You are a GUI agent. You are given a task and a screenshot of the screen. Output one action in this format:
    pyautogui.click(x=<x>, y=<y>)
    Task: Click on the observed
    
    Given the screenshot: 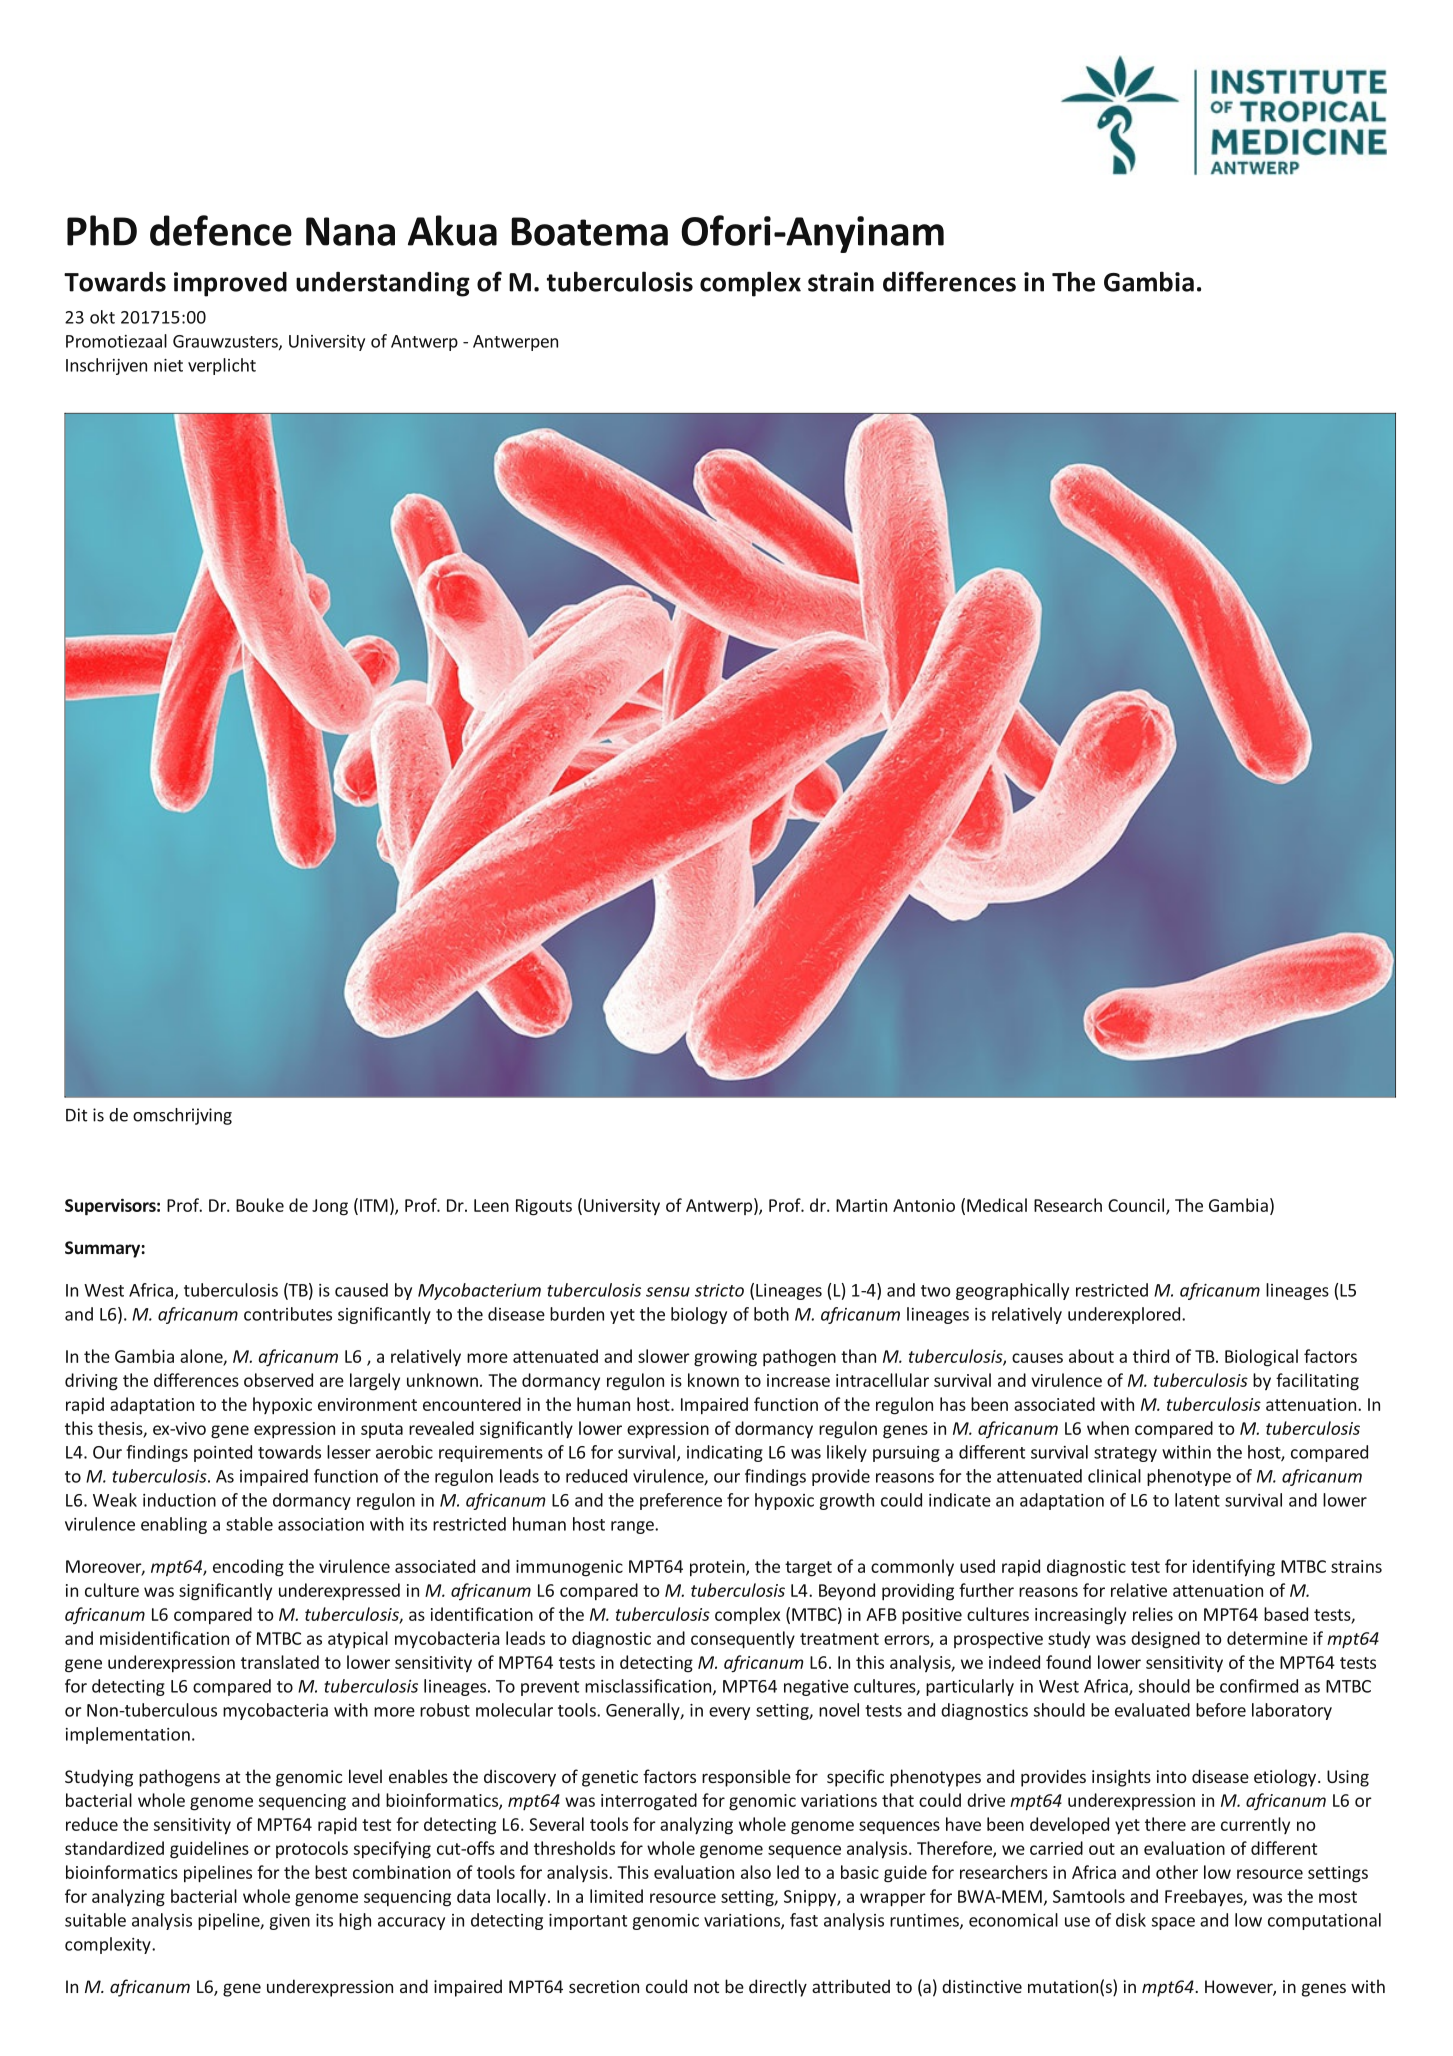 What is the action you would take?
    pyautogui.click(x=278, y=1380)
